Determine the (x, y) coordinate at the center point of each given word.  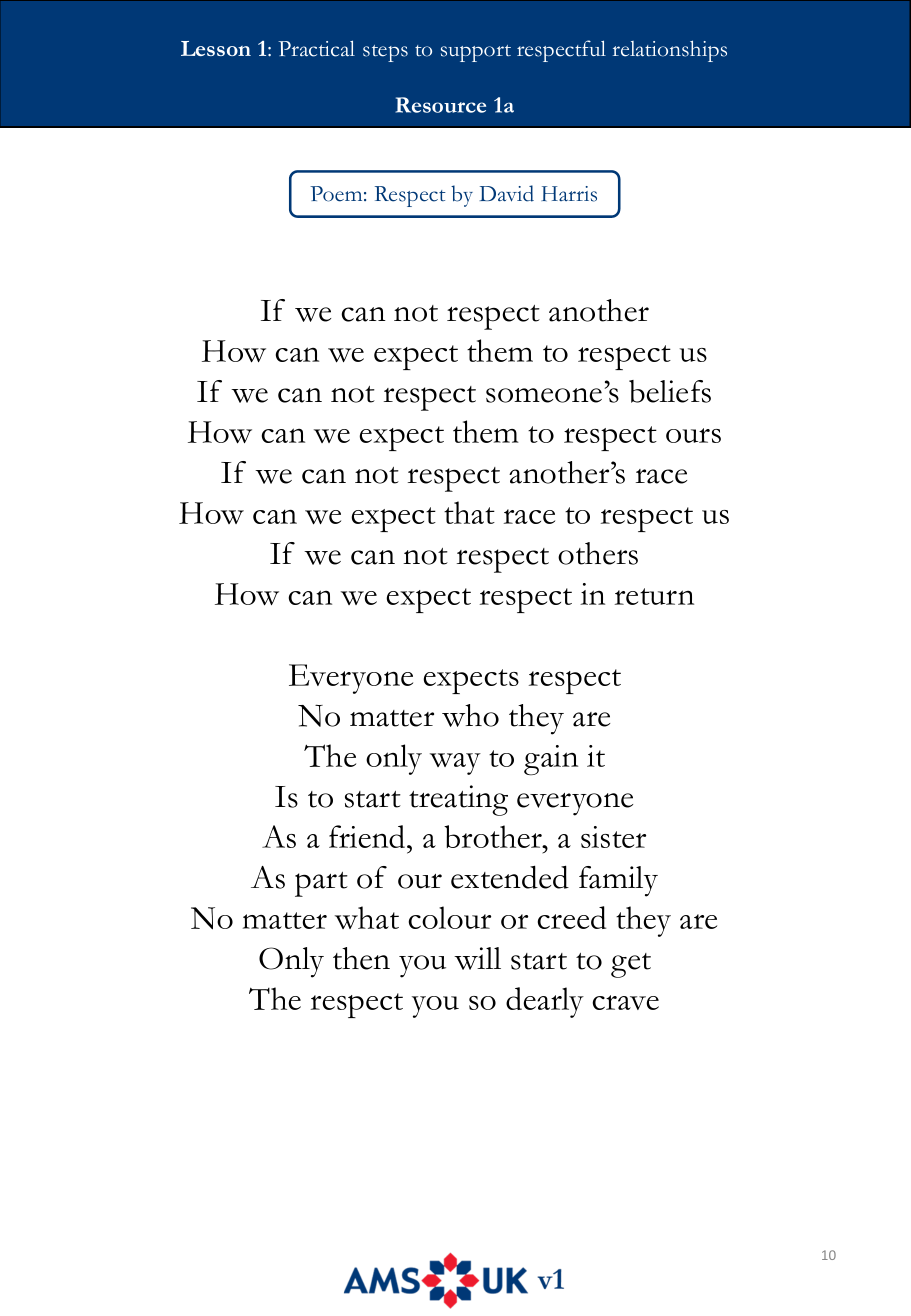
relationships (670, 51)
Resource (441, 105)
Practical (316, 48)
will (477, 958)
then (361, 958)
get (631, 965)
